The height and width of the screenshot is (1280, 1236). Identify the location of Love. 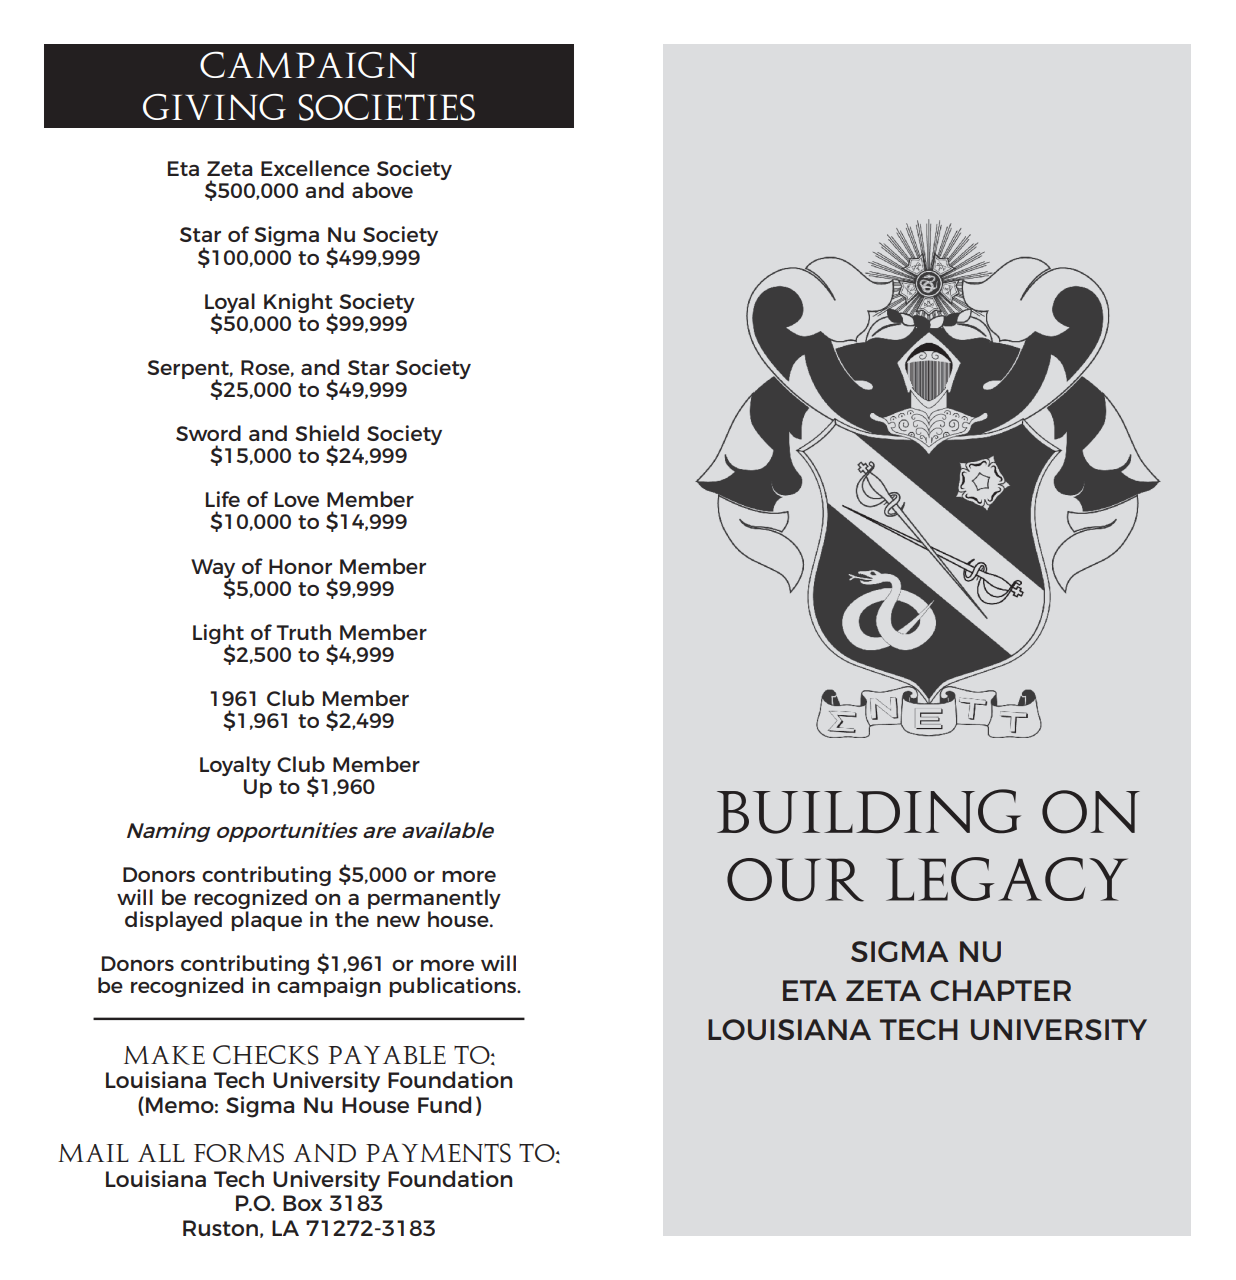
(297, 499).
